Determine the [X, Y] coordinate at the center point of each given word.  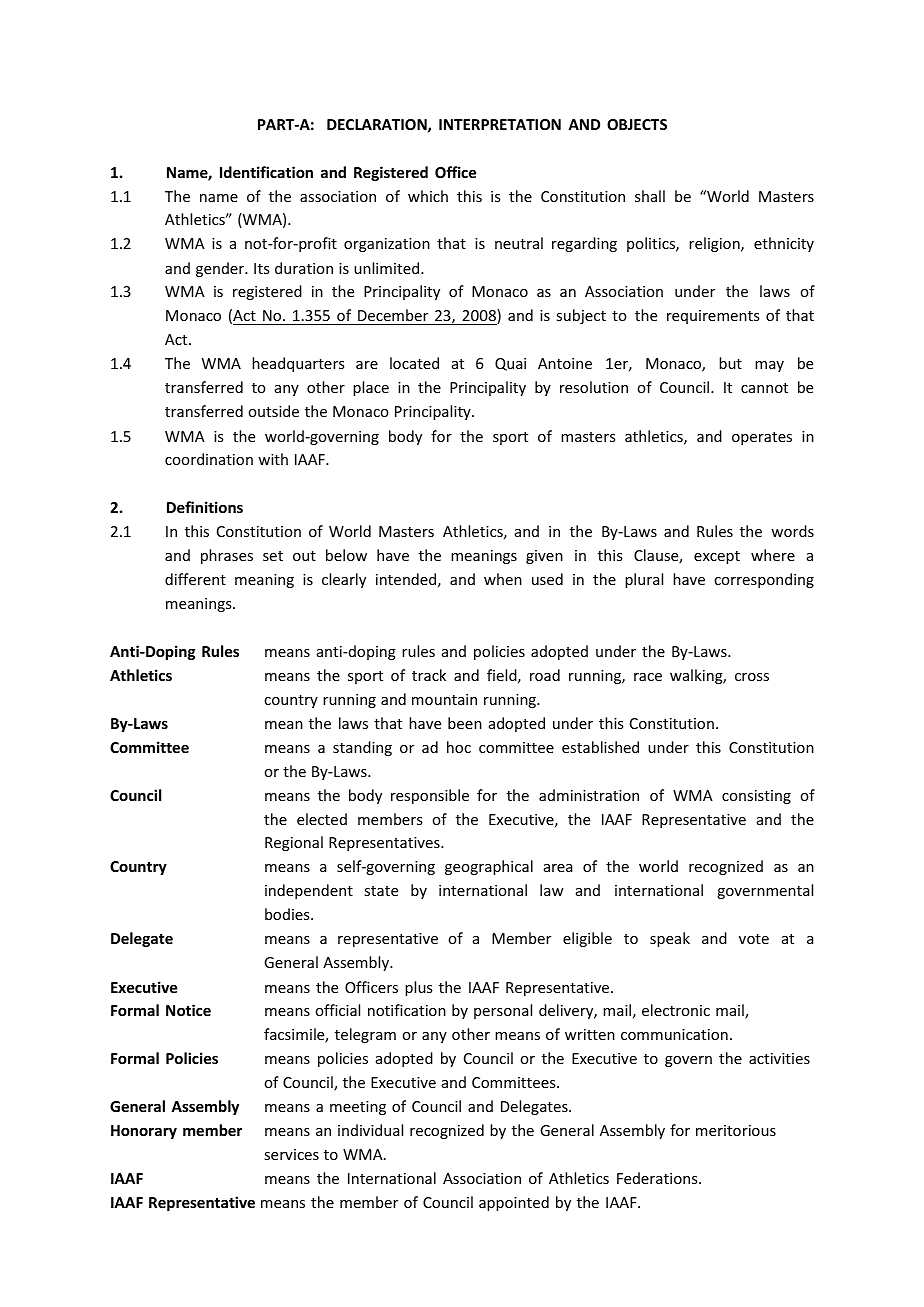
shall [650, 196]
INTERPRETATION [500, 124]
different [195, 579]
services [291, 1154]
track [429, 675]
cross [752, 677]
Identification [266, 172]
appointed [514, 1203]
